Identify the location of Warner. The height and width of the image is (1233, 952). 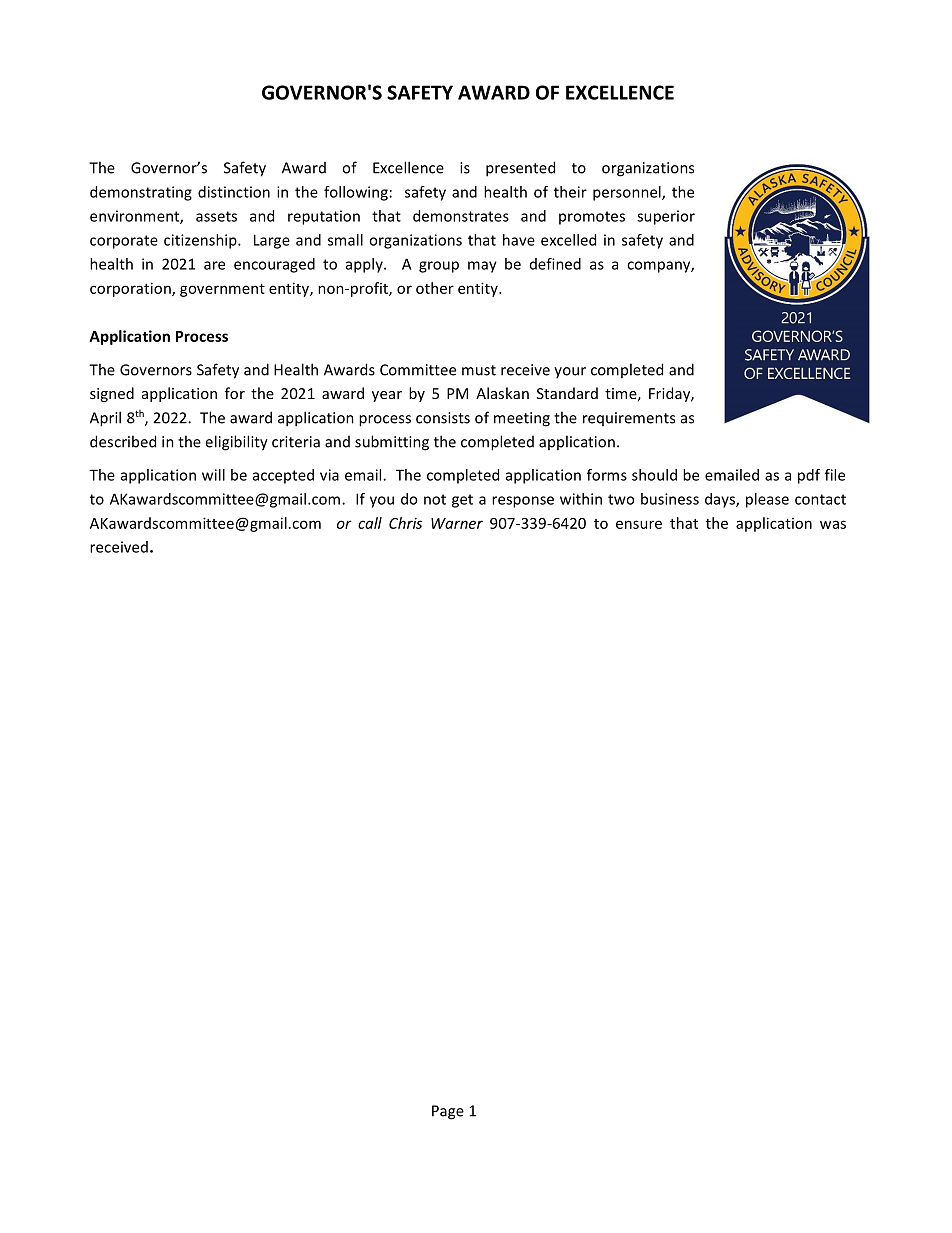
(457, 523).
